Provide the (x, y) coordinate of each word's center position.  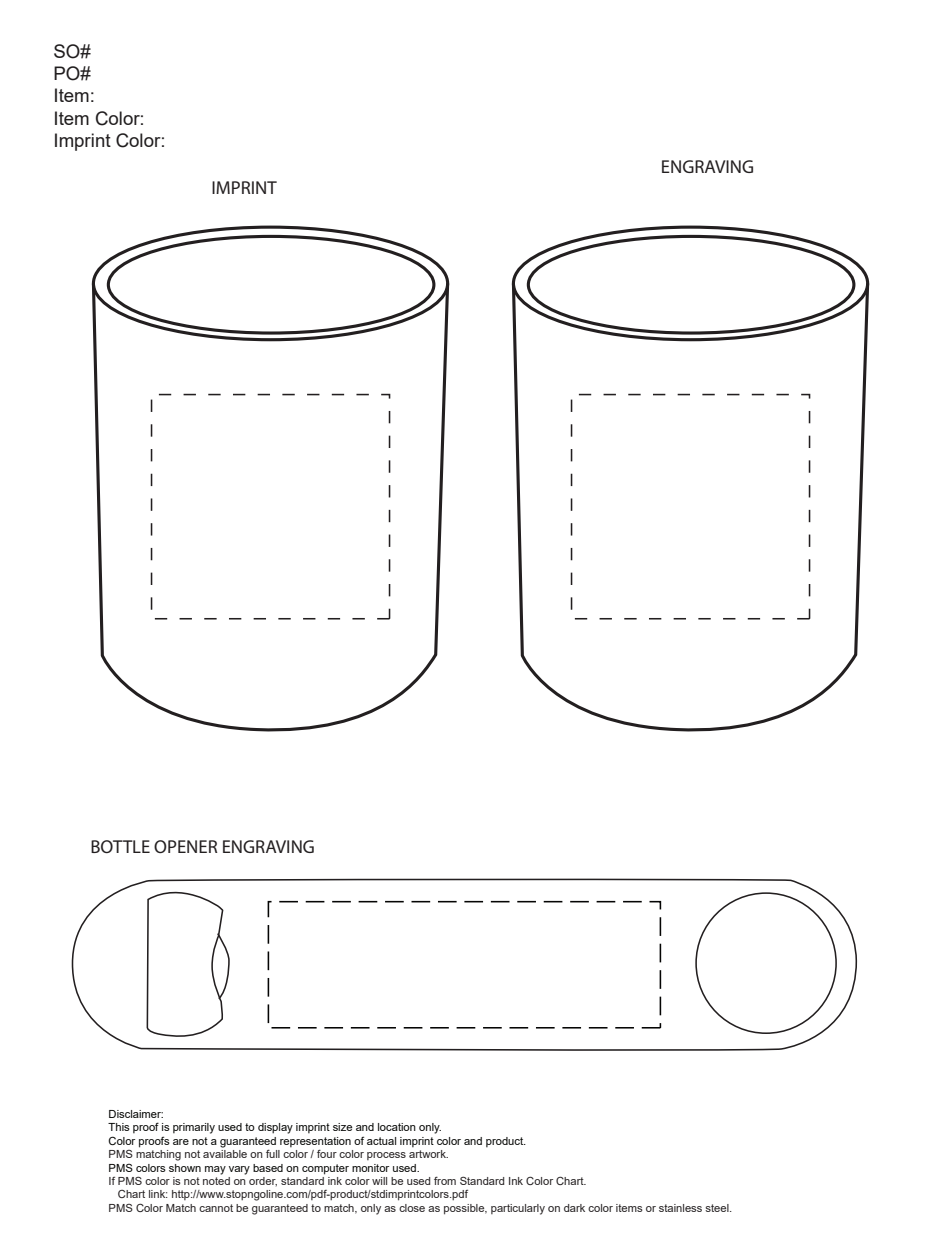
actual (381, 1141)
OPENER (185, 846)
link (158, 1194)
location (397, 1127)
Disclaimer (136, 1114)
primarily (194, 1128)
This (119, 1127)
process (386, 1156)
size (342, 1127)
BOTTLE (120, 846)
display (275, 1128)
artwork (428, 1154)
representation (315, 1142)
